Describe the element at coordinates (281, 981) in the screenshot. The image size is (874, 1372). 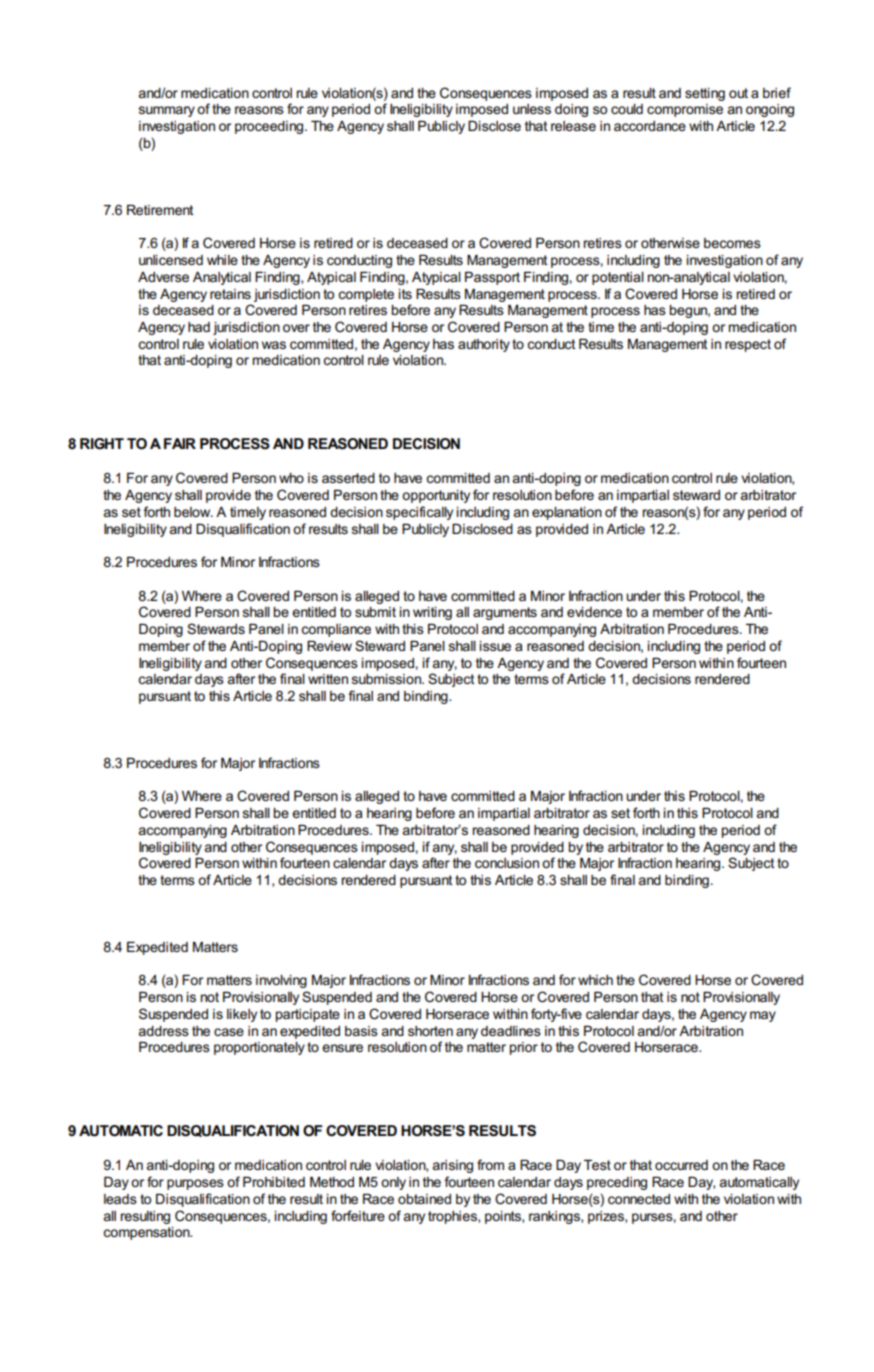
I see `involving` at that location.
